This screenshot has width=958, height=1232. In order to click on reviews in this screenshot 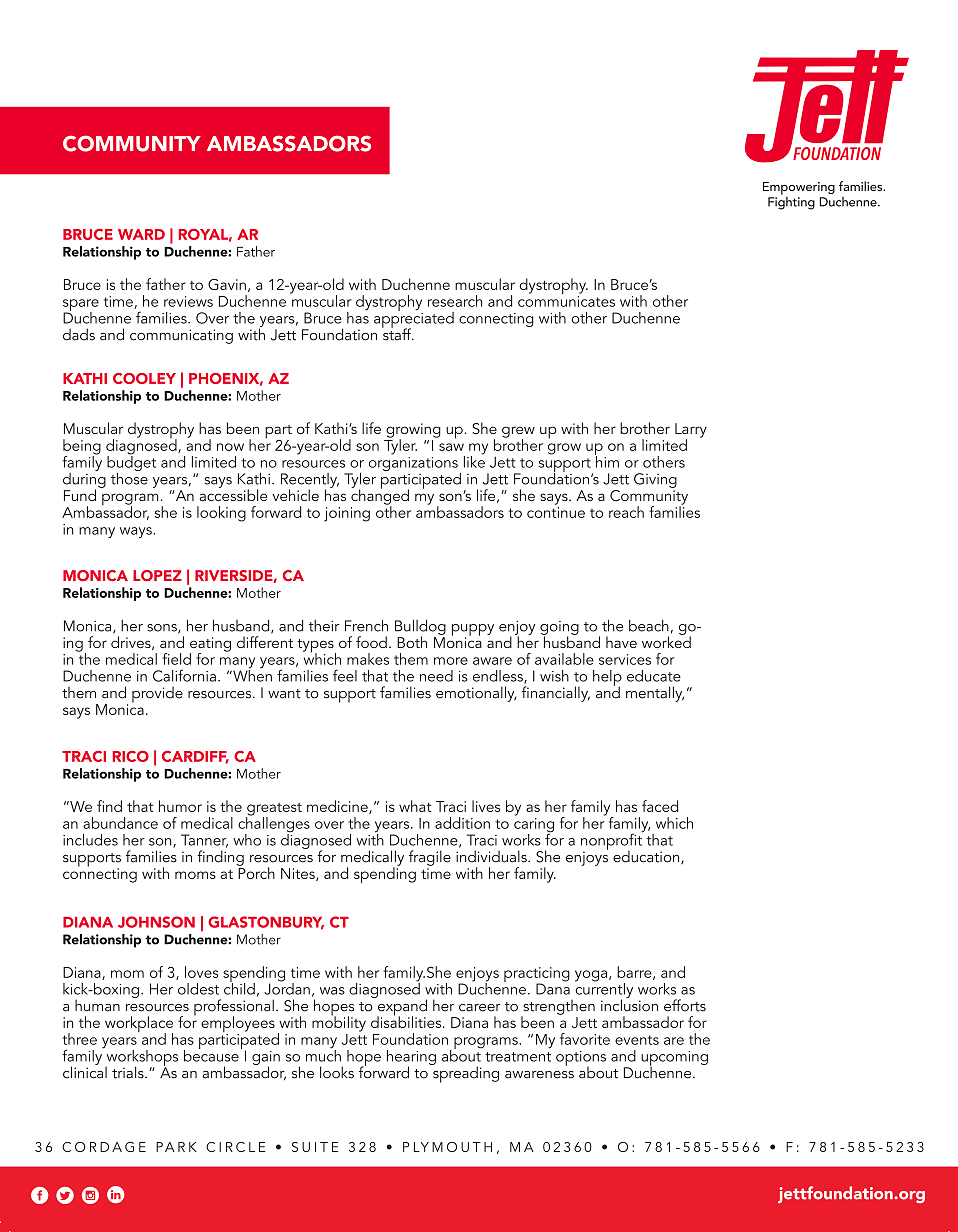, I will do `click(188, 301)`.
